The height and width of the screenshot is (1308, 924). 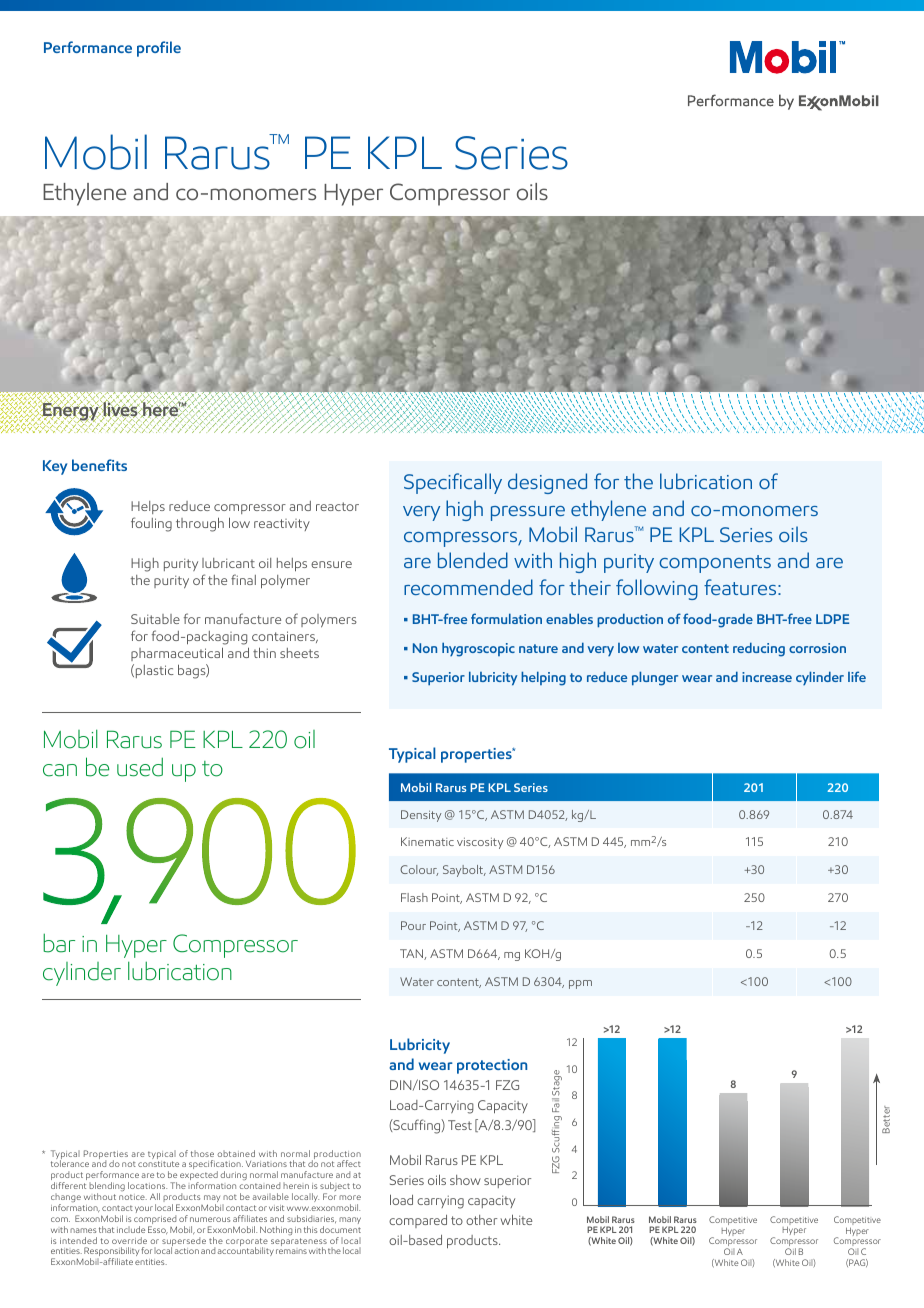 I want to click on profile, so click(x=159, y=49).
